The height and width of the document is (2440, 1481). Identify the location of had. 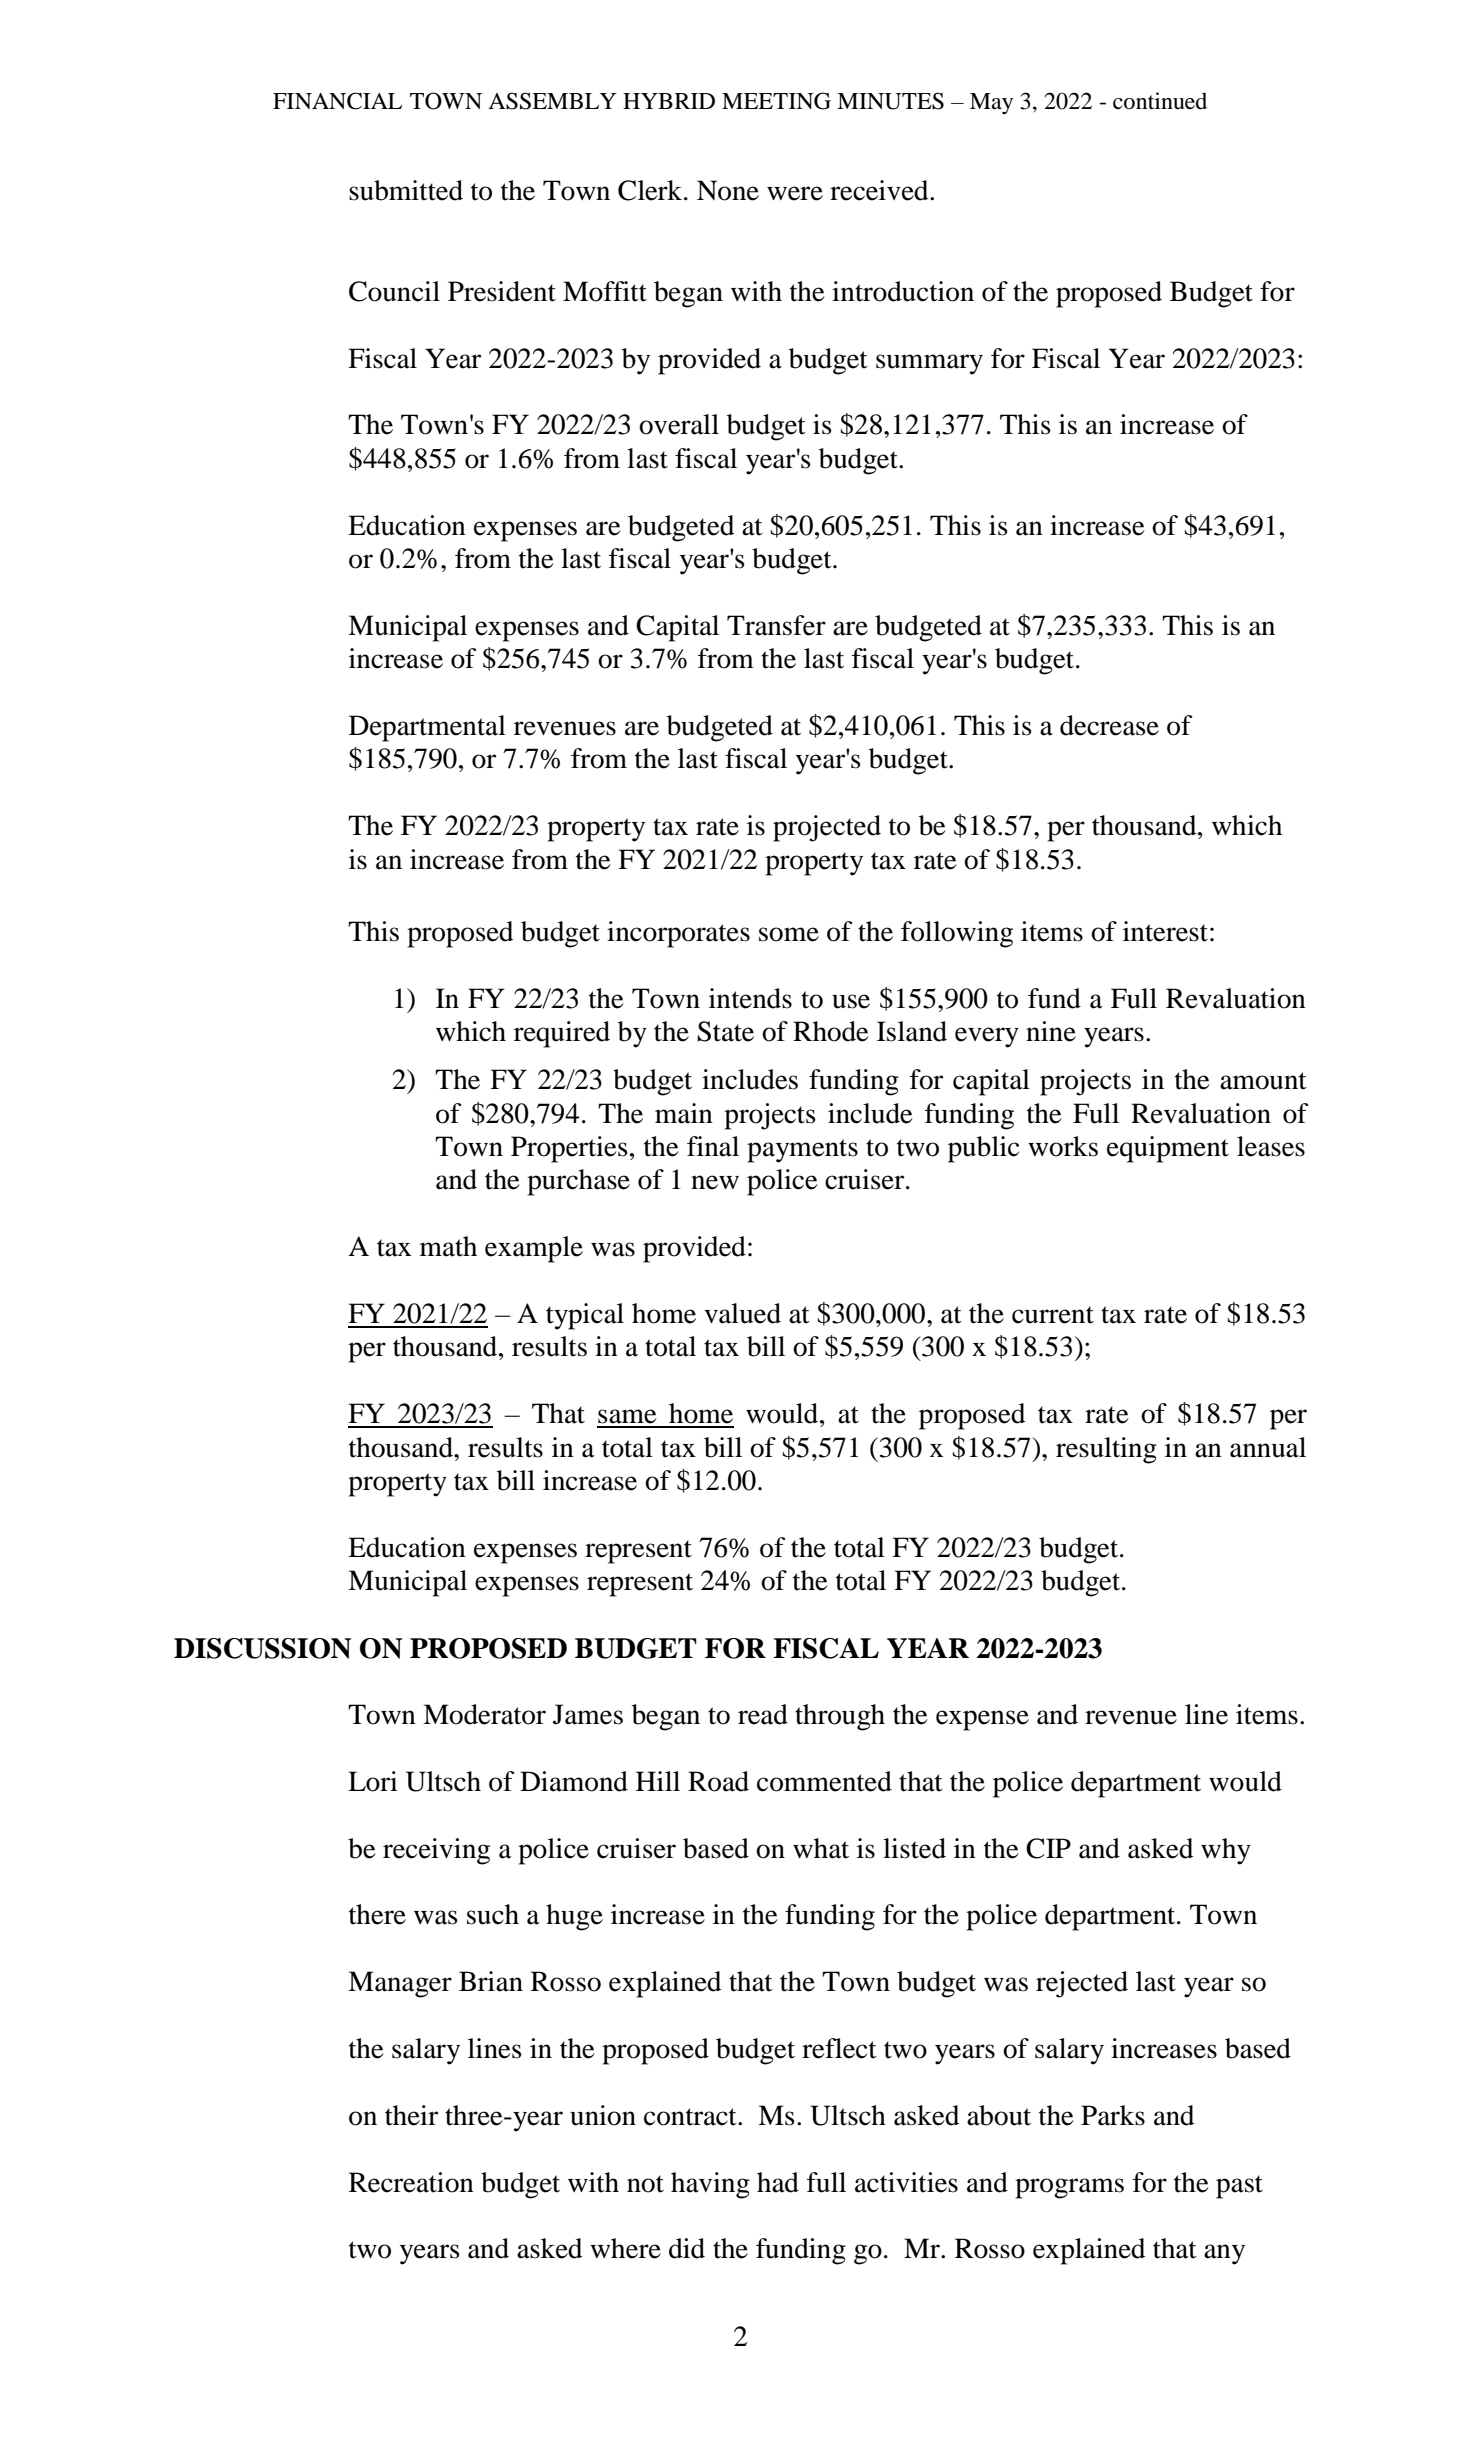
(778, 2182).
